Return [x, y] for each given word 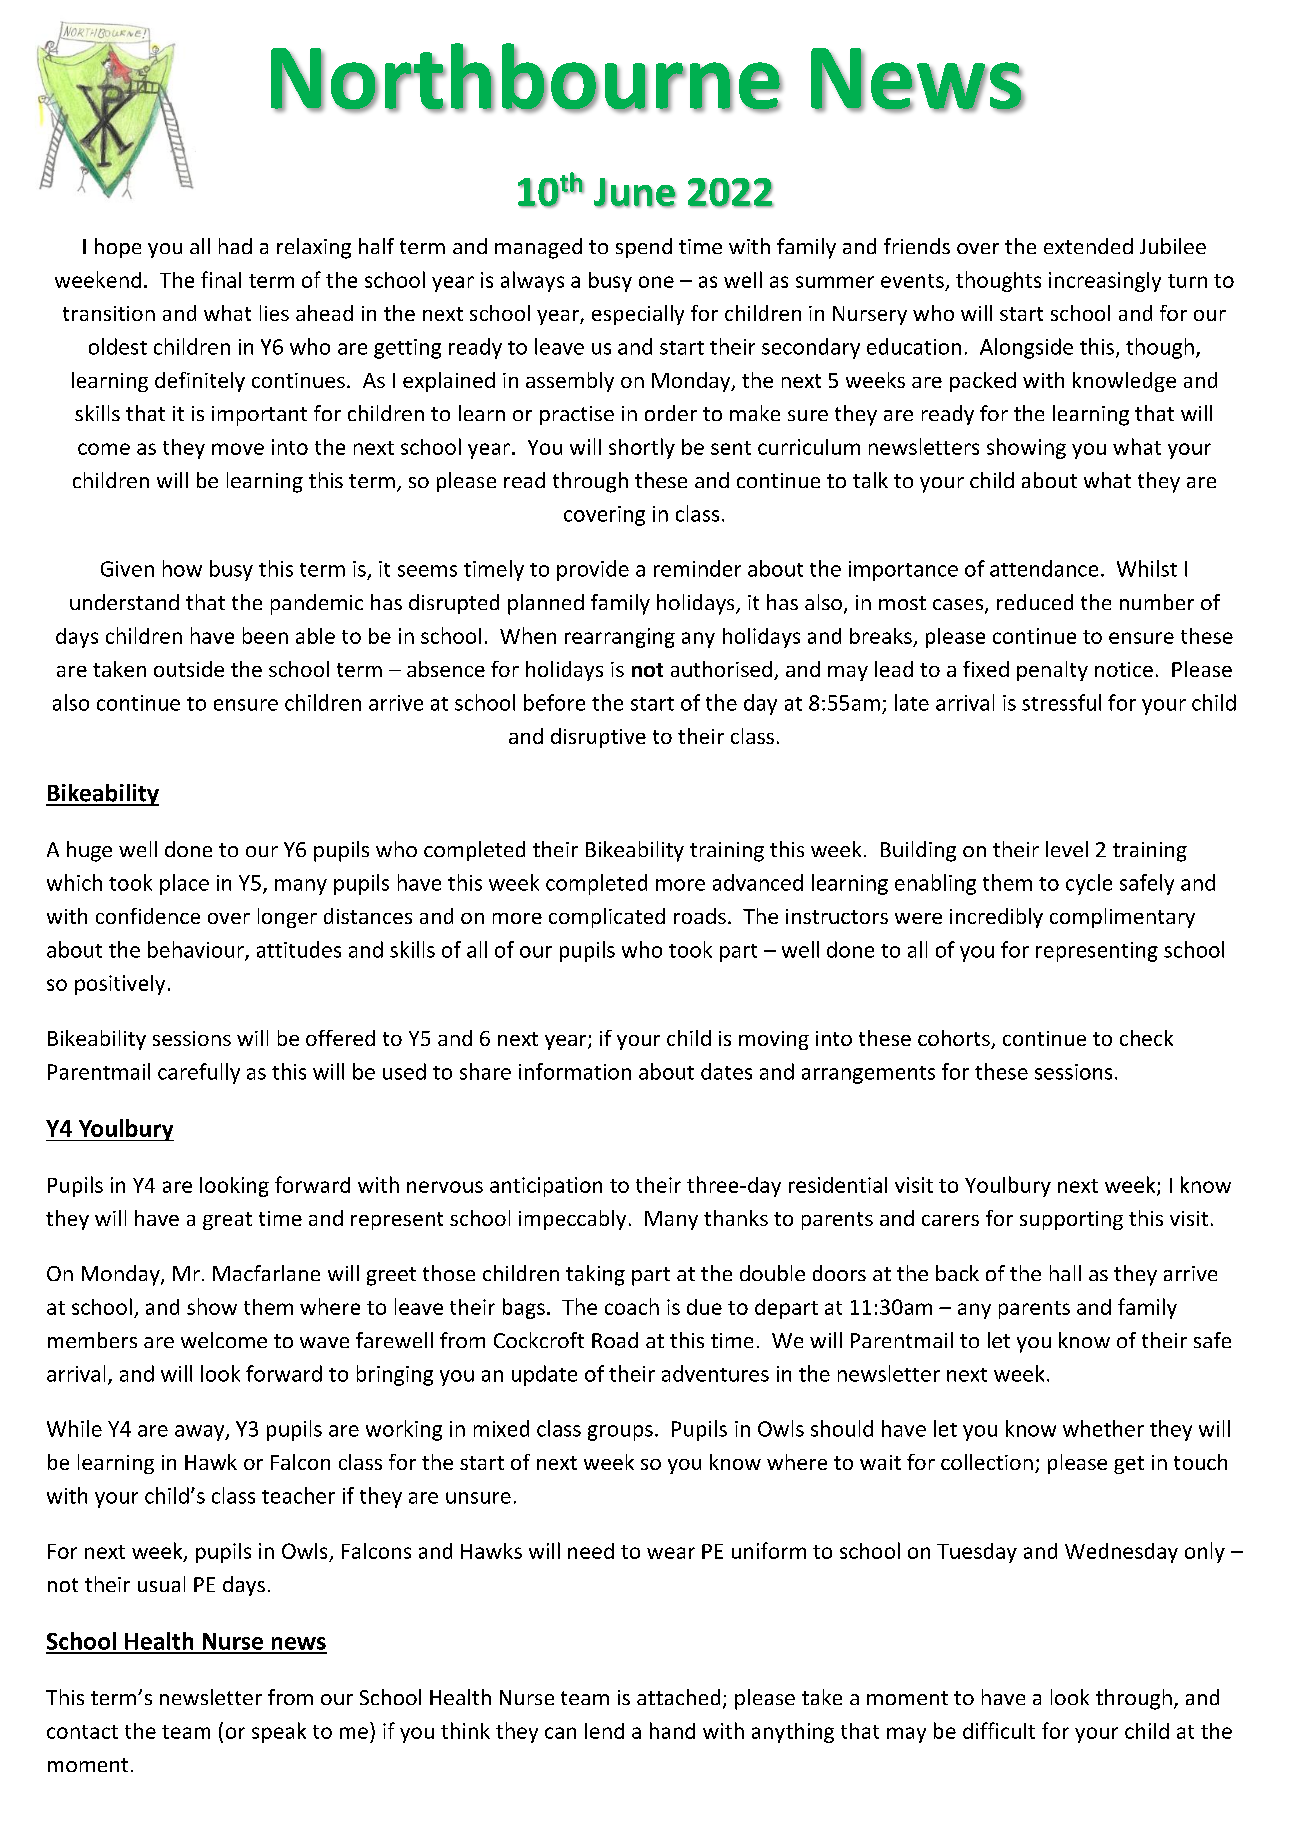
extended [1088, 246]
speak [279, 1732]
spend [644, 248]
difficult [999, 1730]
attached [678, 1697]
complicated [607, 918]
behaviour [197, 950]
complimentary [1122, 918]
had [235, 246]
